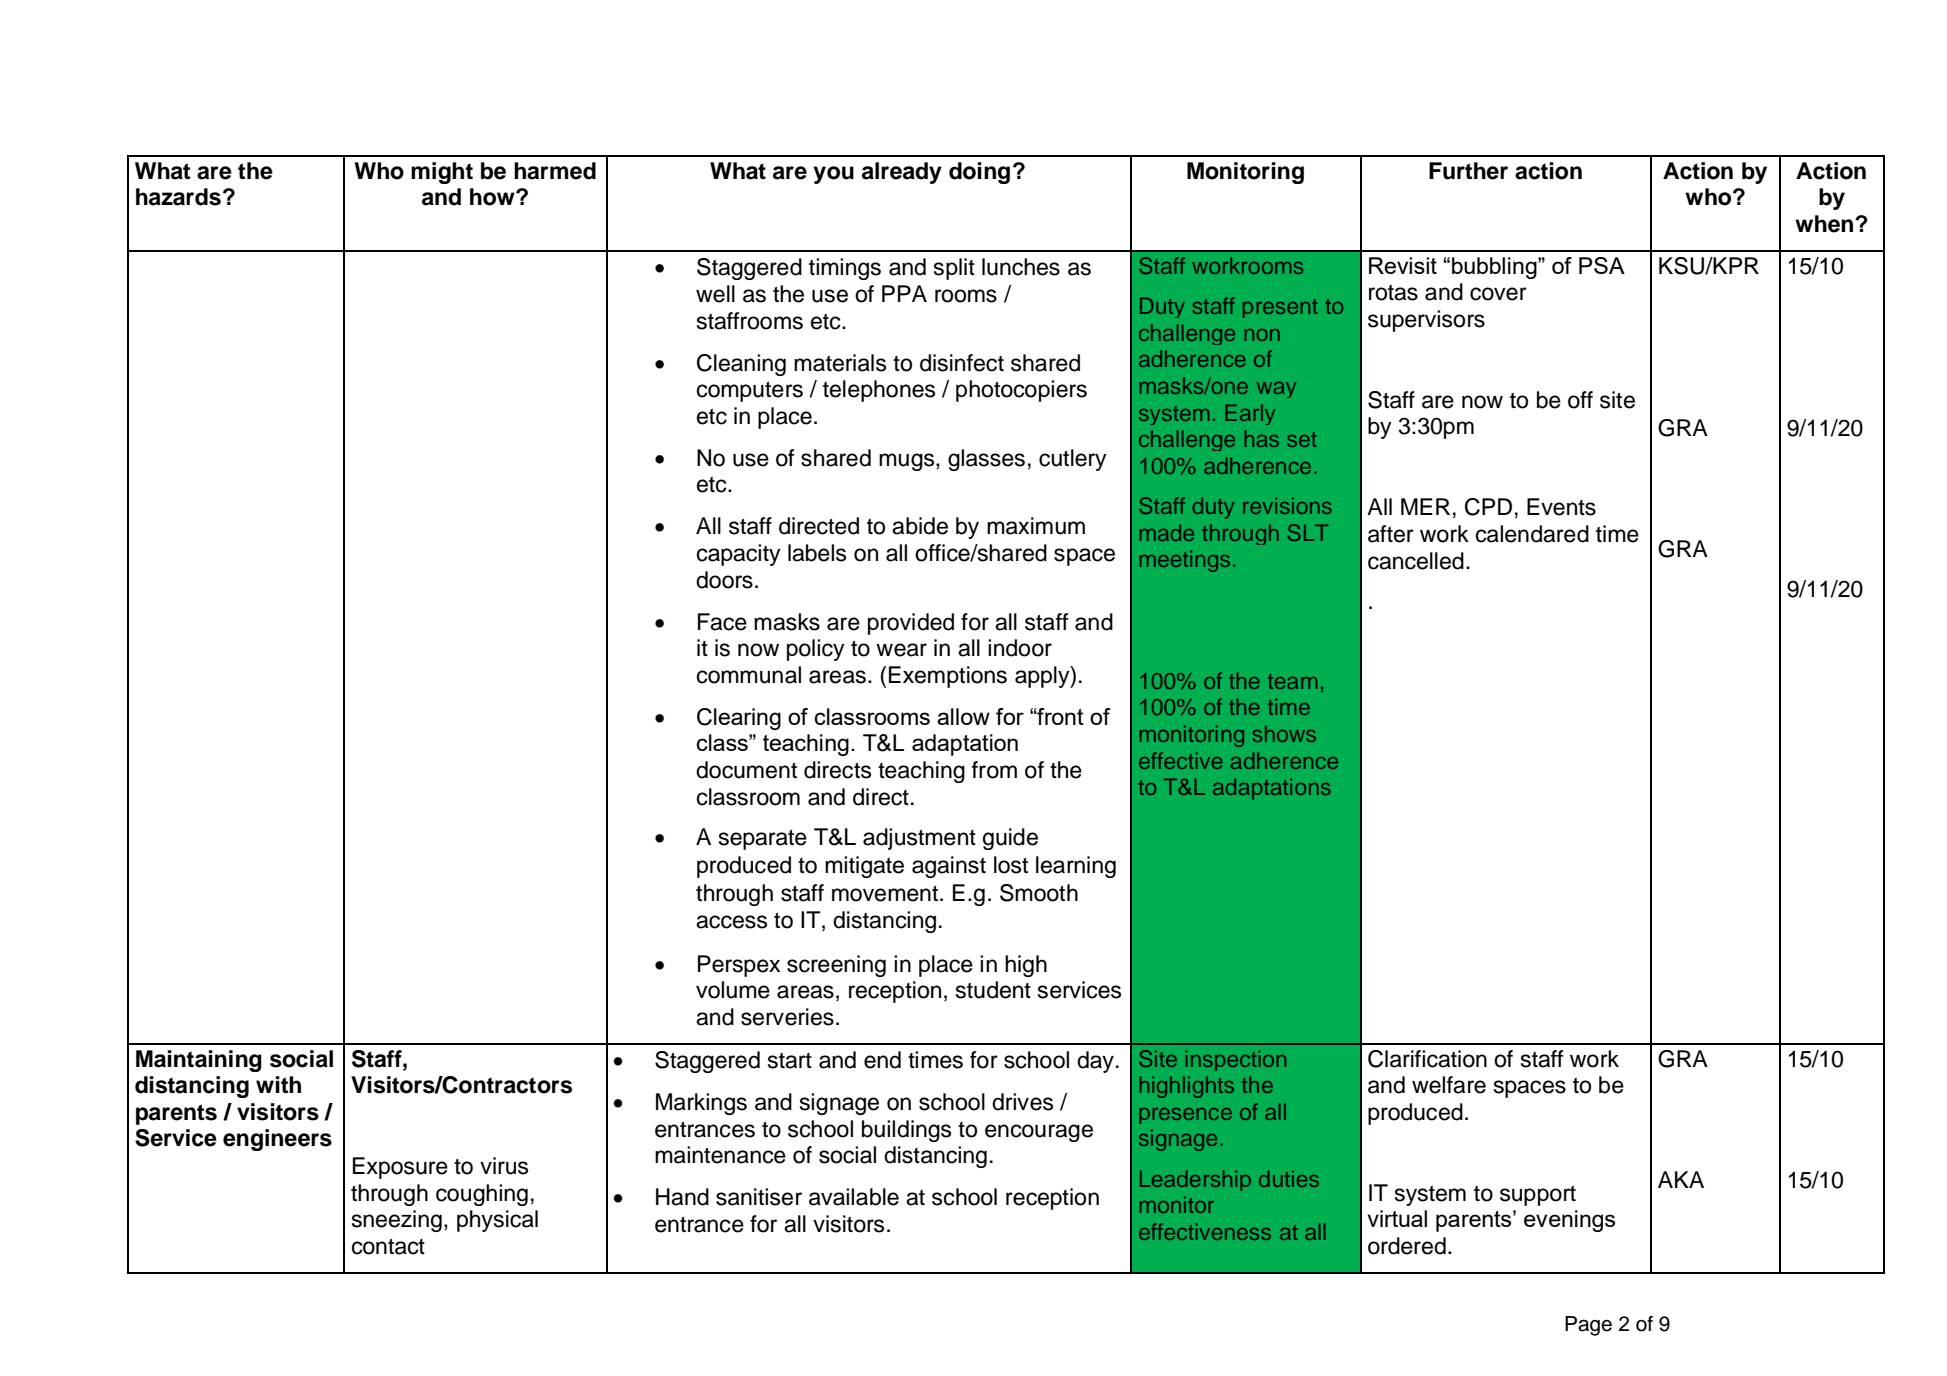 This screenshot has width=1947, height=1376. What do you see at coordinates (854, 1197) in the screenshot?
I see `available` at bounding box center [854, 1197].
